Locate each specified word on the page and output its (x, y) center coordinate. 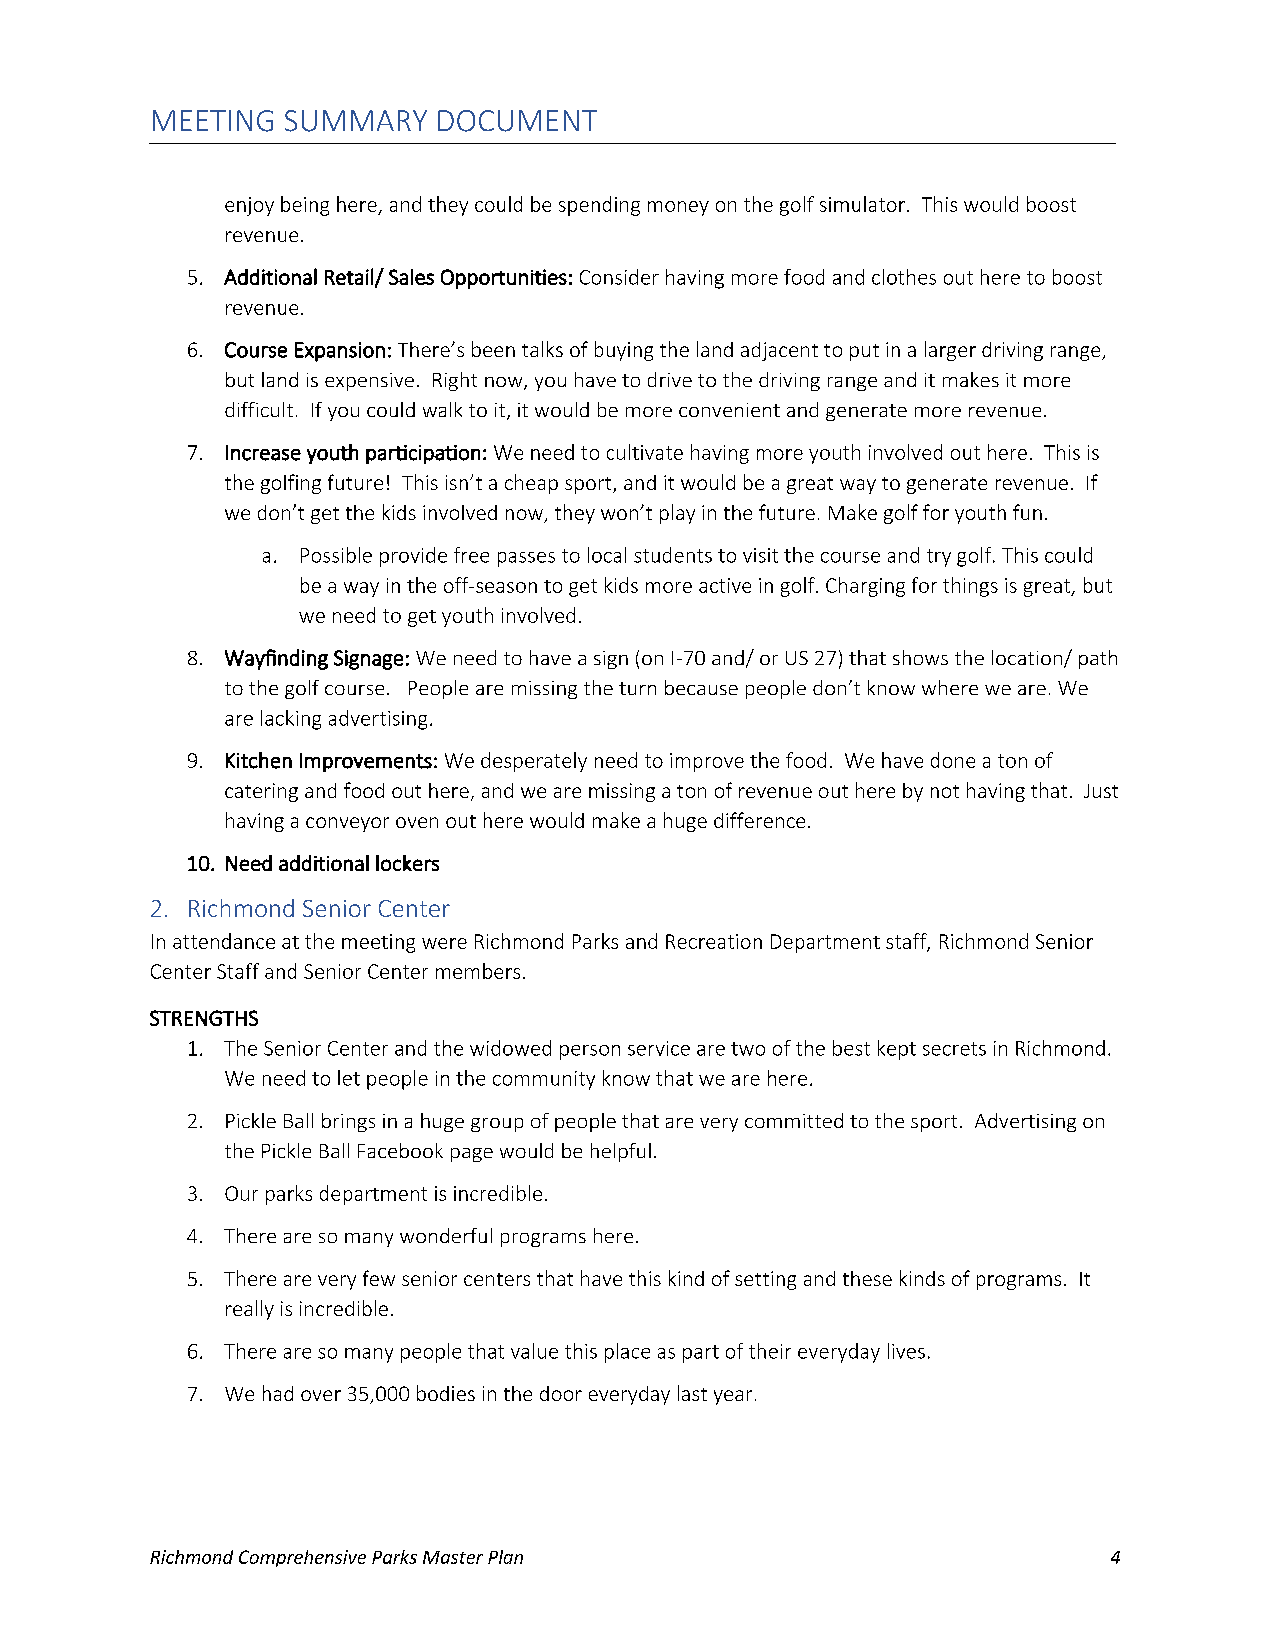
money (678, 208)
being (305, 206)
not (945, 791)
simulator (862, 204)
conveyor (347, 824)
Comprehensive (302, 1558)
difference (759, 820)
